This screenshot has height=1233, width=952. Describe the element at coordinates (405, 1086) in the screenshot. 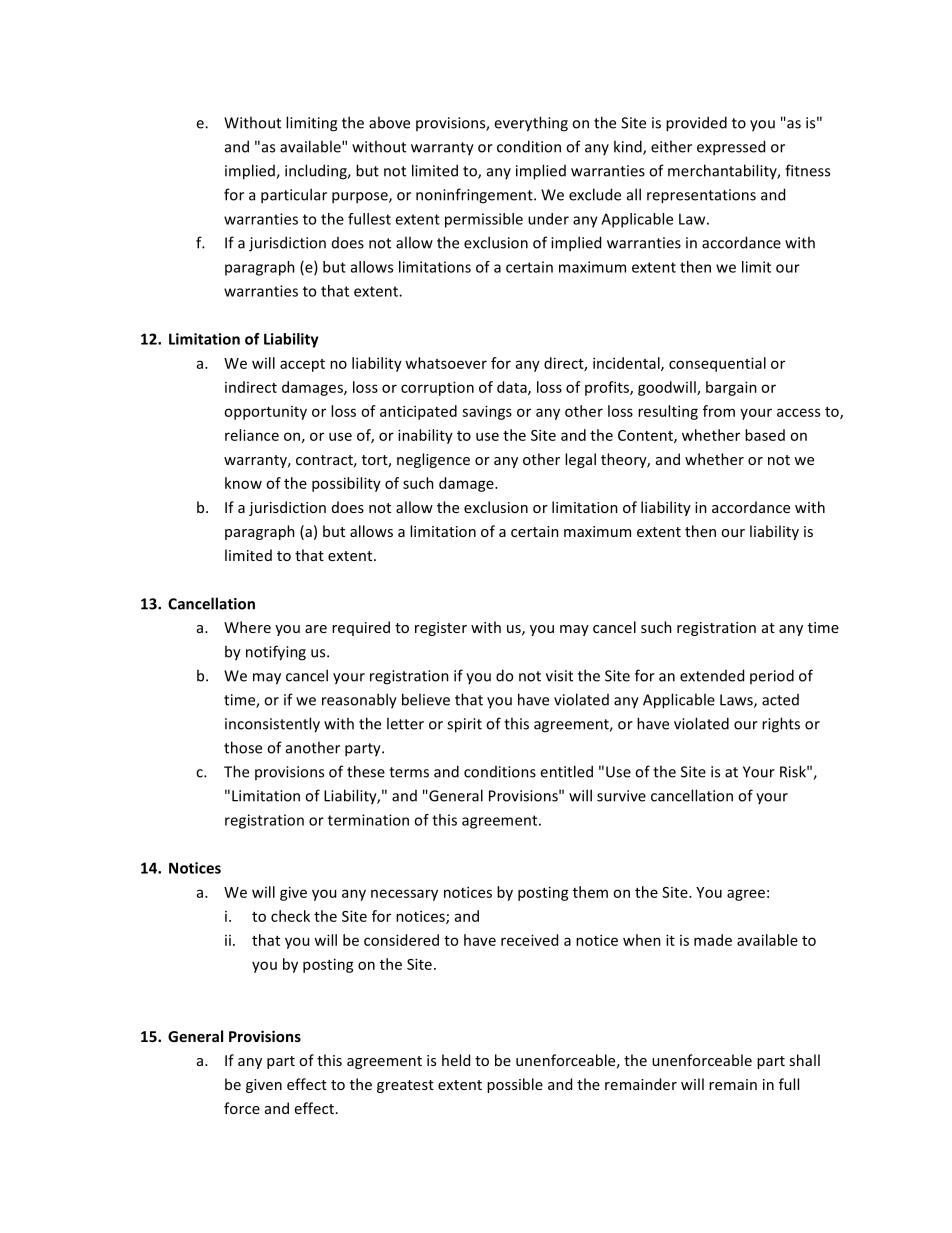

I see `greatest` at that location.
